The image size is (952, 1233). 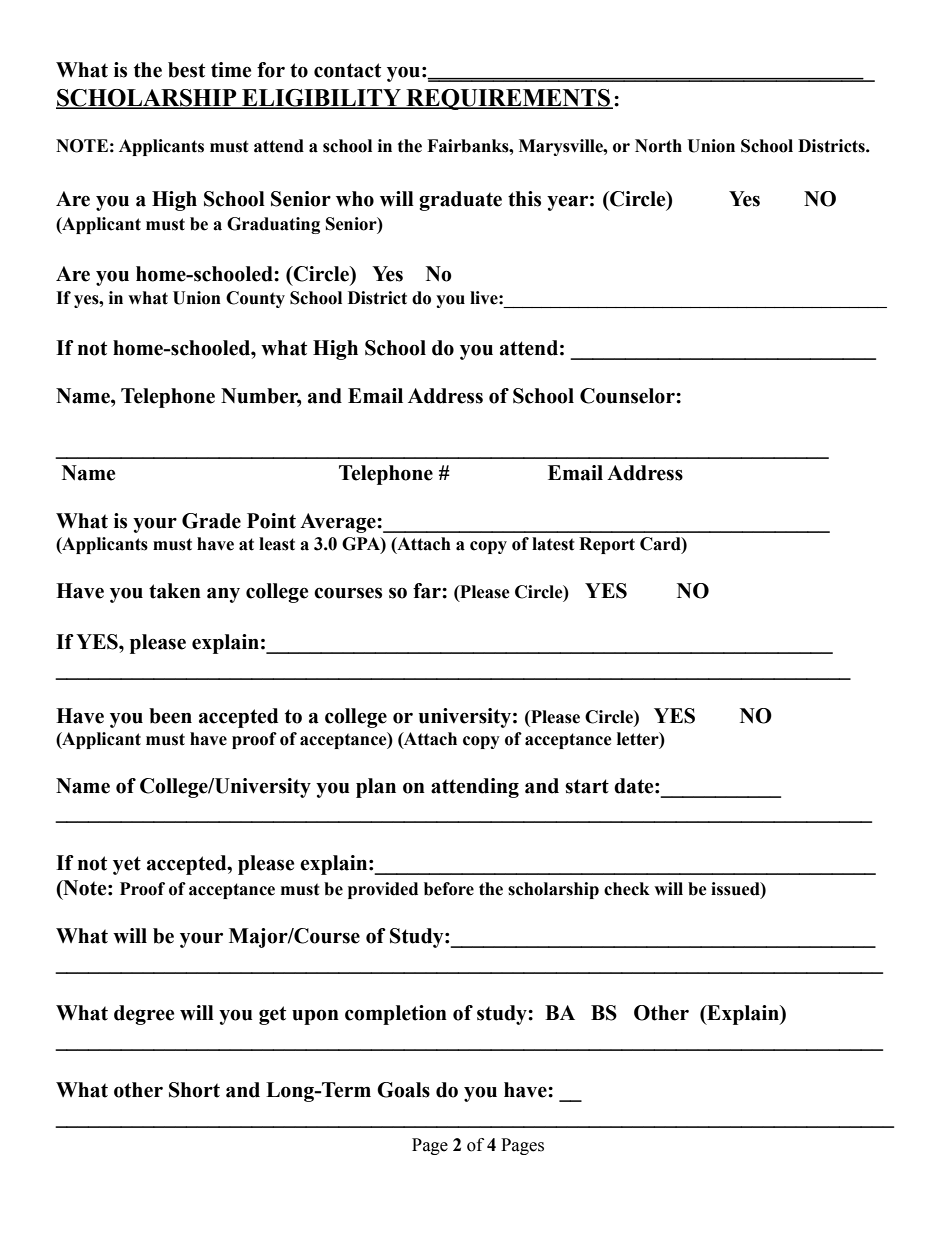 What do you see at coordinates (194, 1090) in the screenshot?
I see `Short` at bounding box center [194, 1090].
